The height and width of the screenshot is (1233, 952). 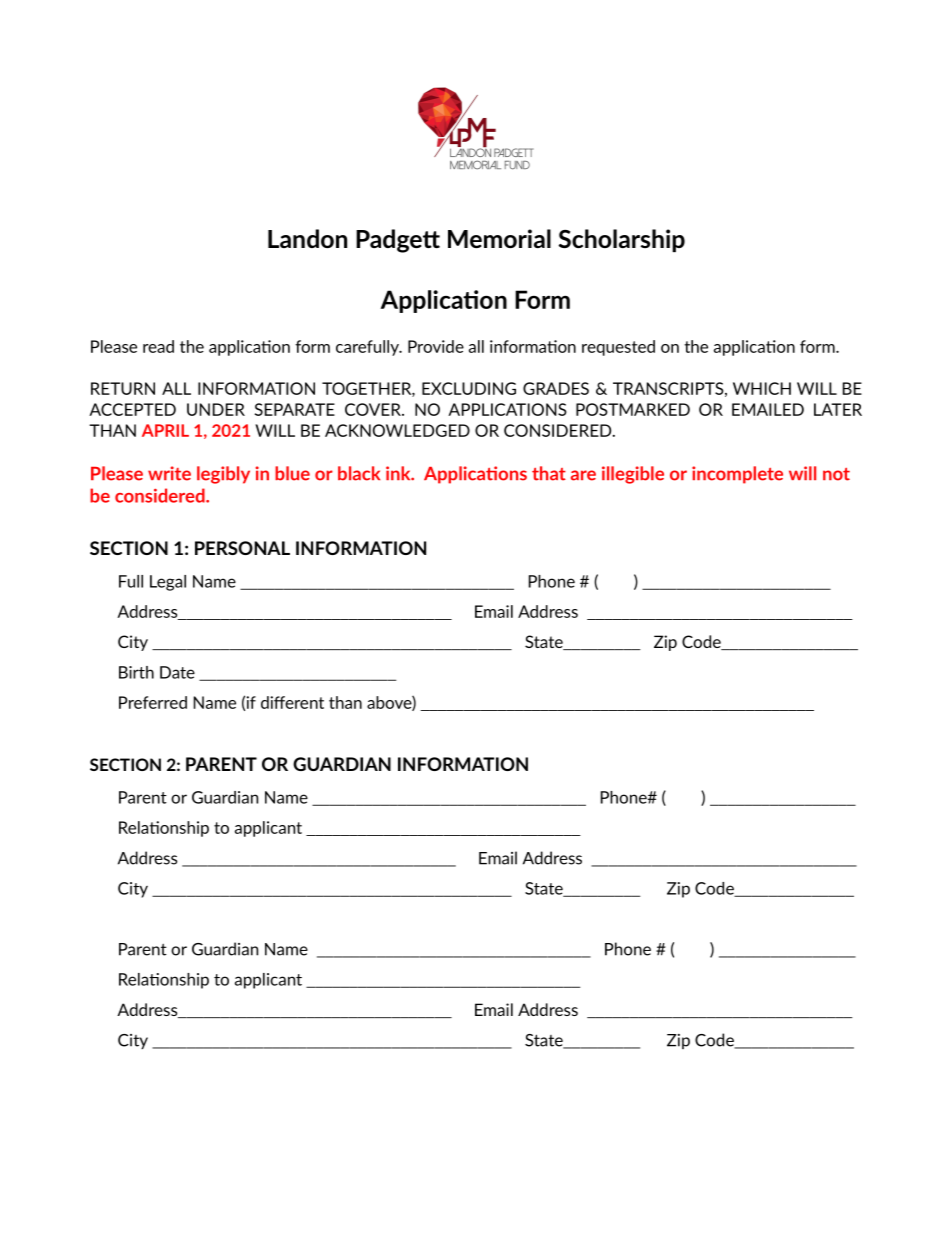 I want to click on incomplete, so click(x=737, y=475).
